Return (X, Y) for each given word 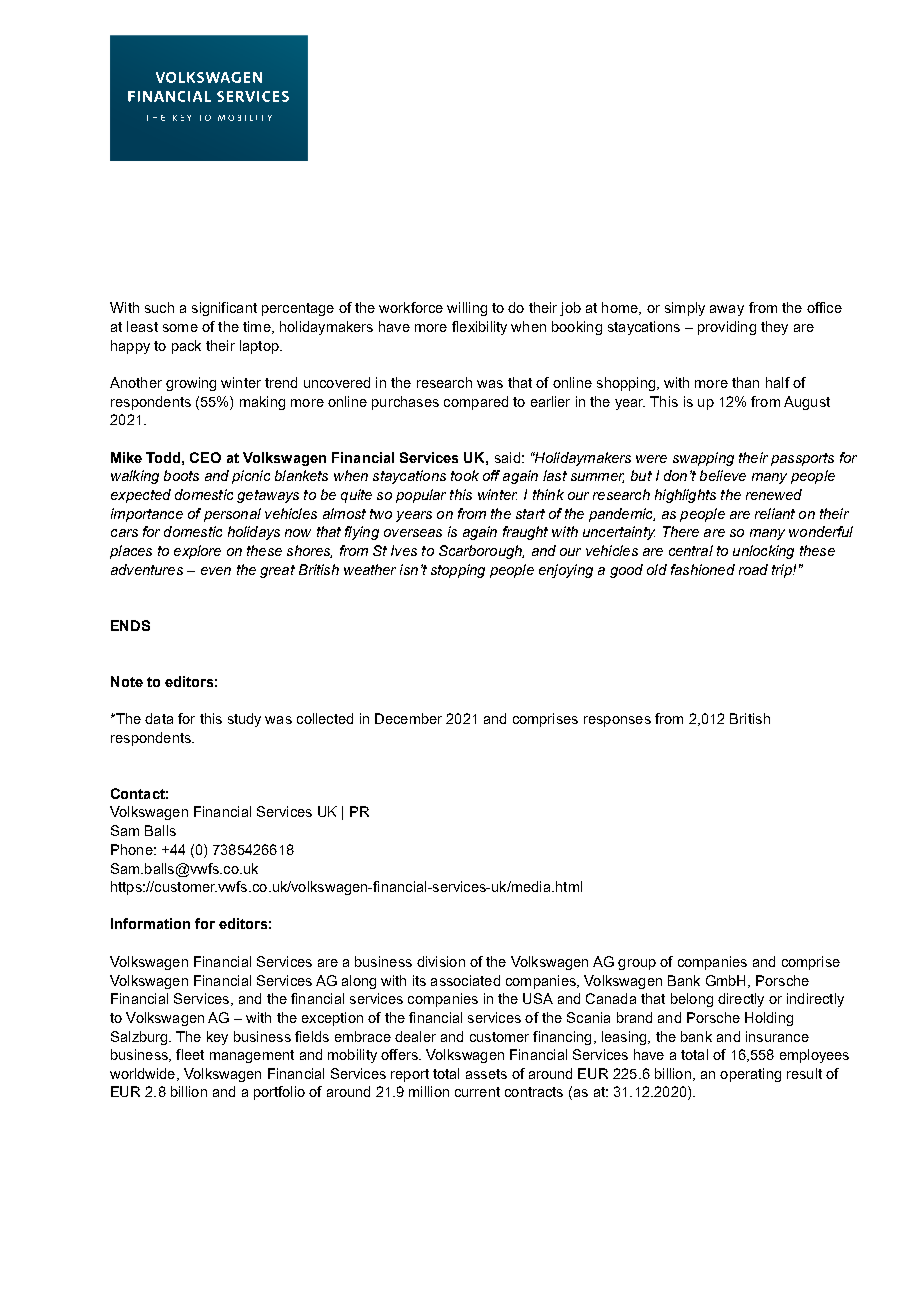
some (180, 328)
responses (617, 721)
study (244, 720)
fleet (190, 1054)
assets (486, 1074)
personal (232, 515)
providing (727, 328)
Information (150, 923)
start (530, 514)
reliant (775, 513)
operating (750, 1075)
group (637, 964)
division (441, 961)
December (408, 718)
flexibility (479, 328)
